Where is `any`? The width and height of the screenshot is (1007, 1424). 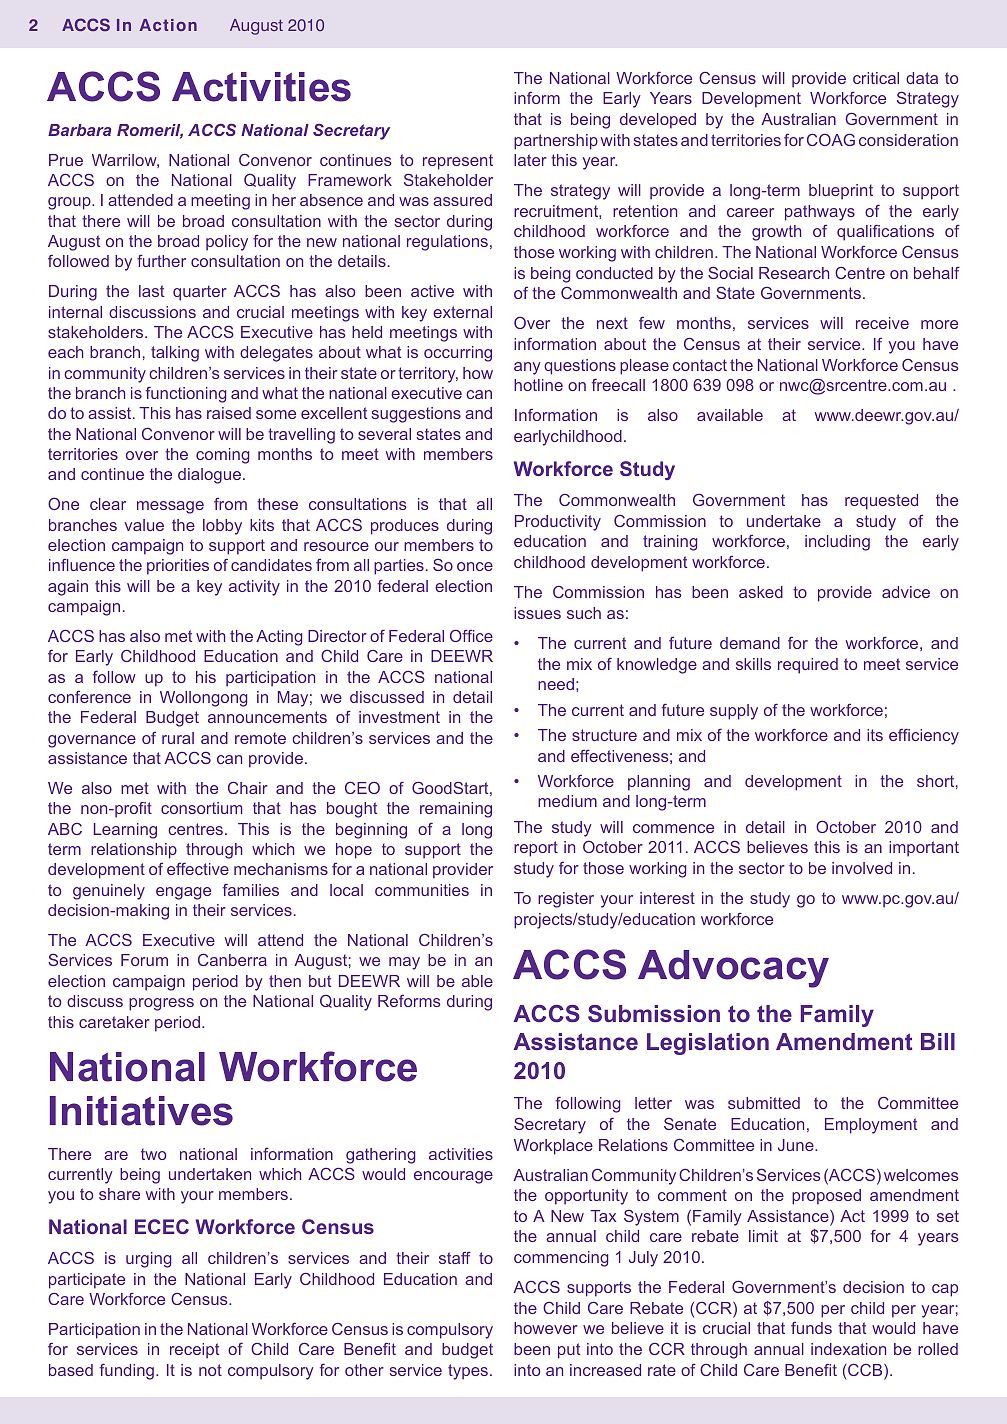
any is located at coordinates (527, 368).
